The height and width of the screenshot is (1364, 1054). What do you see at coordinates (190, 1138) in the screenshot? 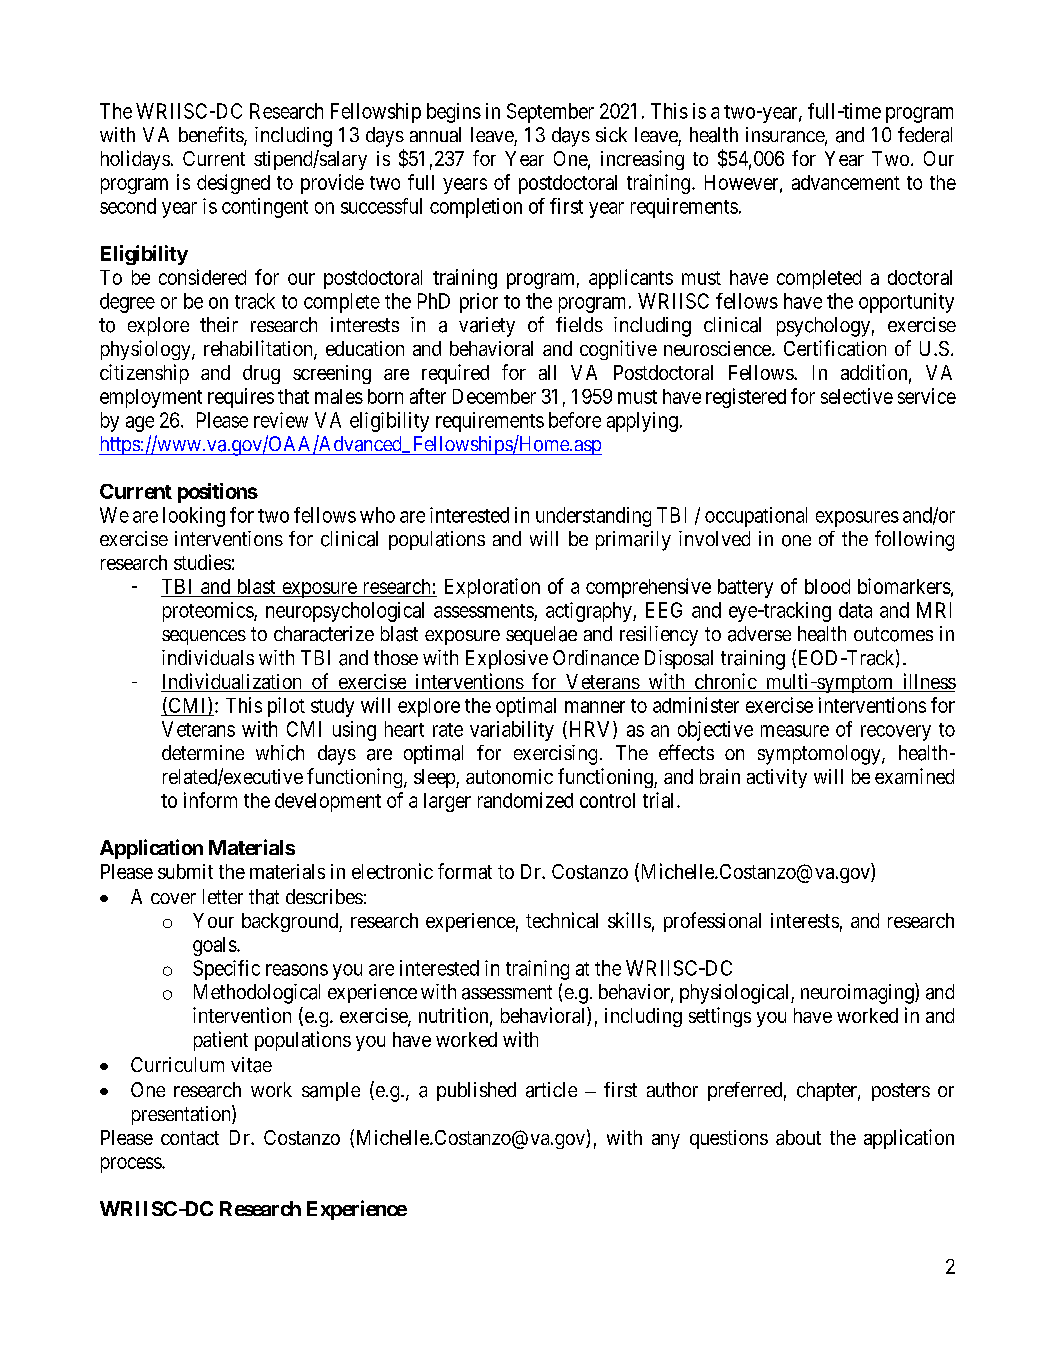
I see `contact` at bounding box center [190, 1138].
